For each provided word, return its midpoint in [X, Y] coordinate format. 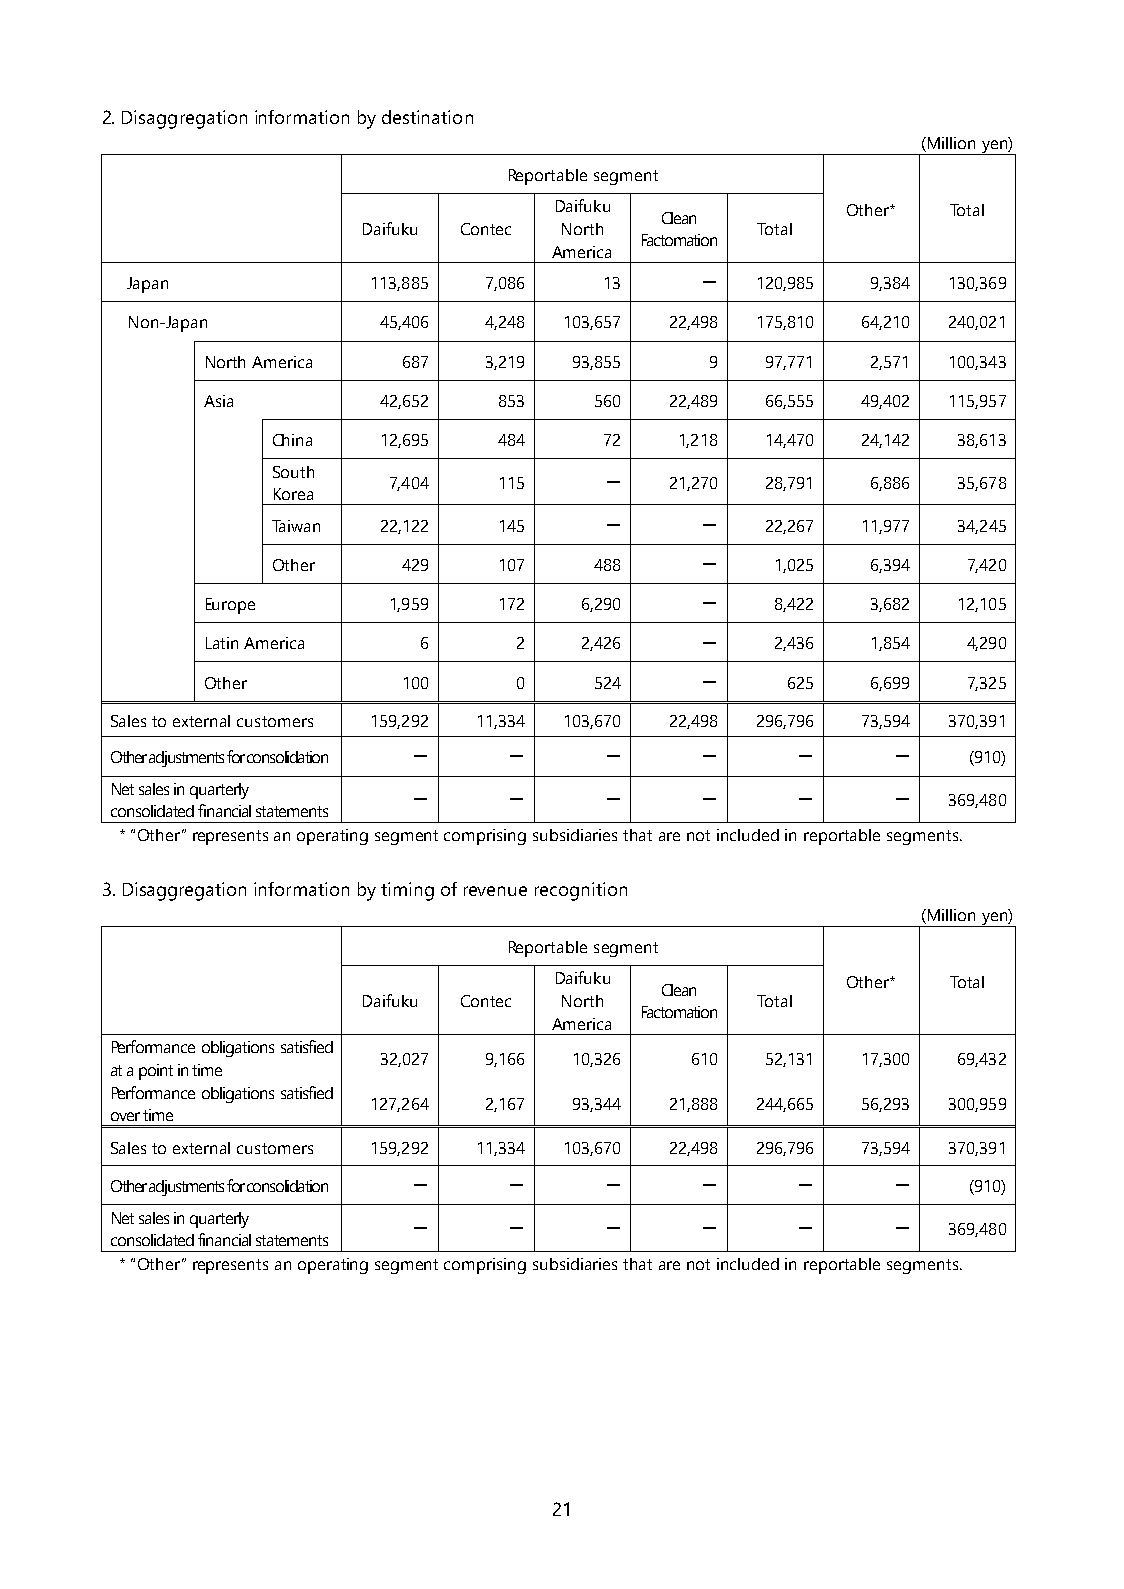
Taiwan [296, 526]
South [293, 472]
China [292, 440]
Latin [222, 643]
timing [407, 891]
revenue [495, 891]
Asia [218, 401]
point [156, 1072]
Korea [293, 494]
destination [427, 117]
